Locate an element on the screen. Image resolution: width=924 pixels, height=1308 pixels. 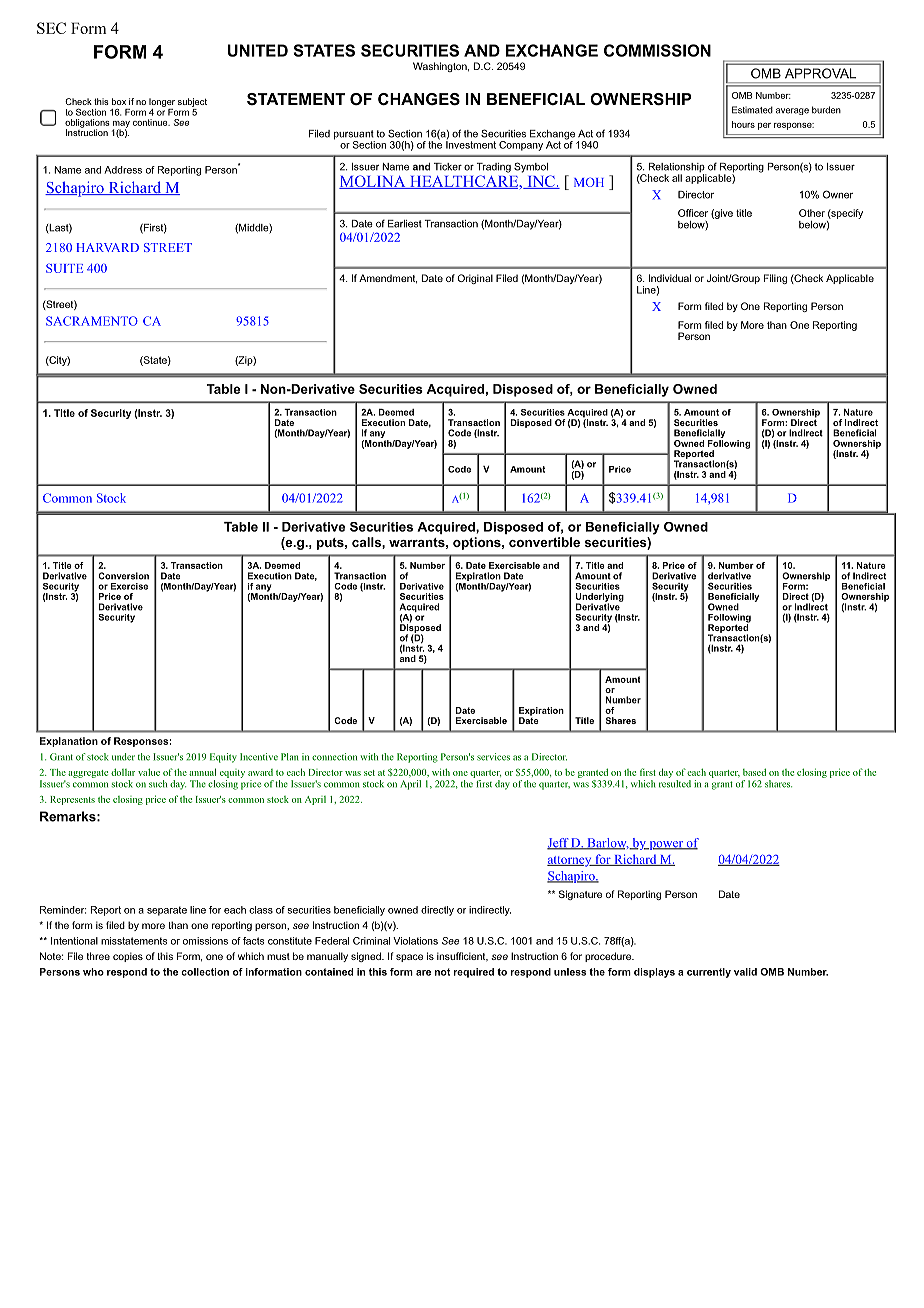
Filing is located at coordinates (775, 279).
